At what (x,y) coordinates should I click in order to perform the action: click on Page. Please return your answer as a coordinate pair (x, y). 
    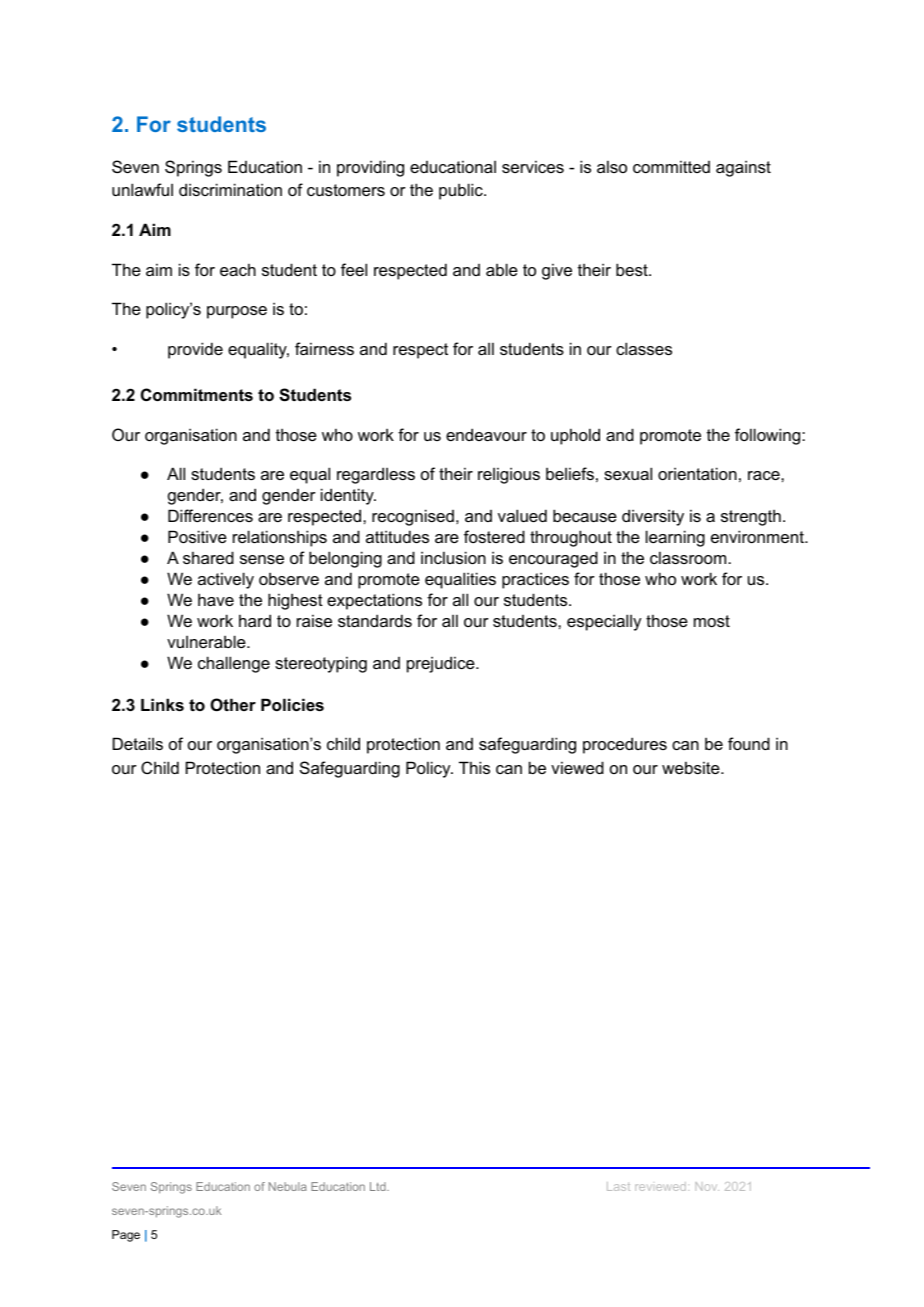
    Looking at the image, I should click on (126, 1236).
